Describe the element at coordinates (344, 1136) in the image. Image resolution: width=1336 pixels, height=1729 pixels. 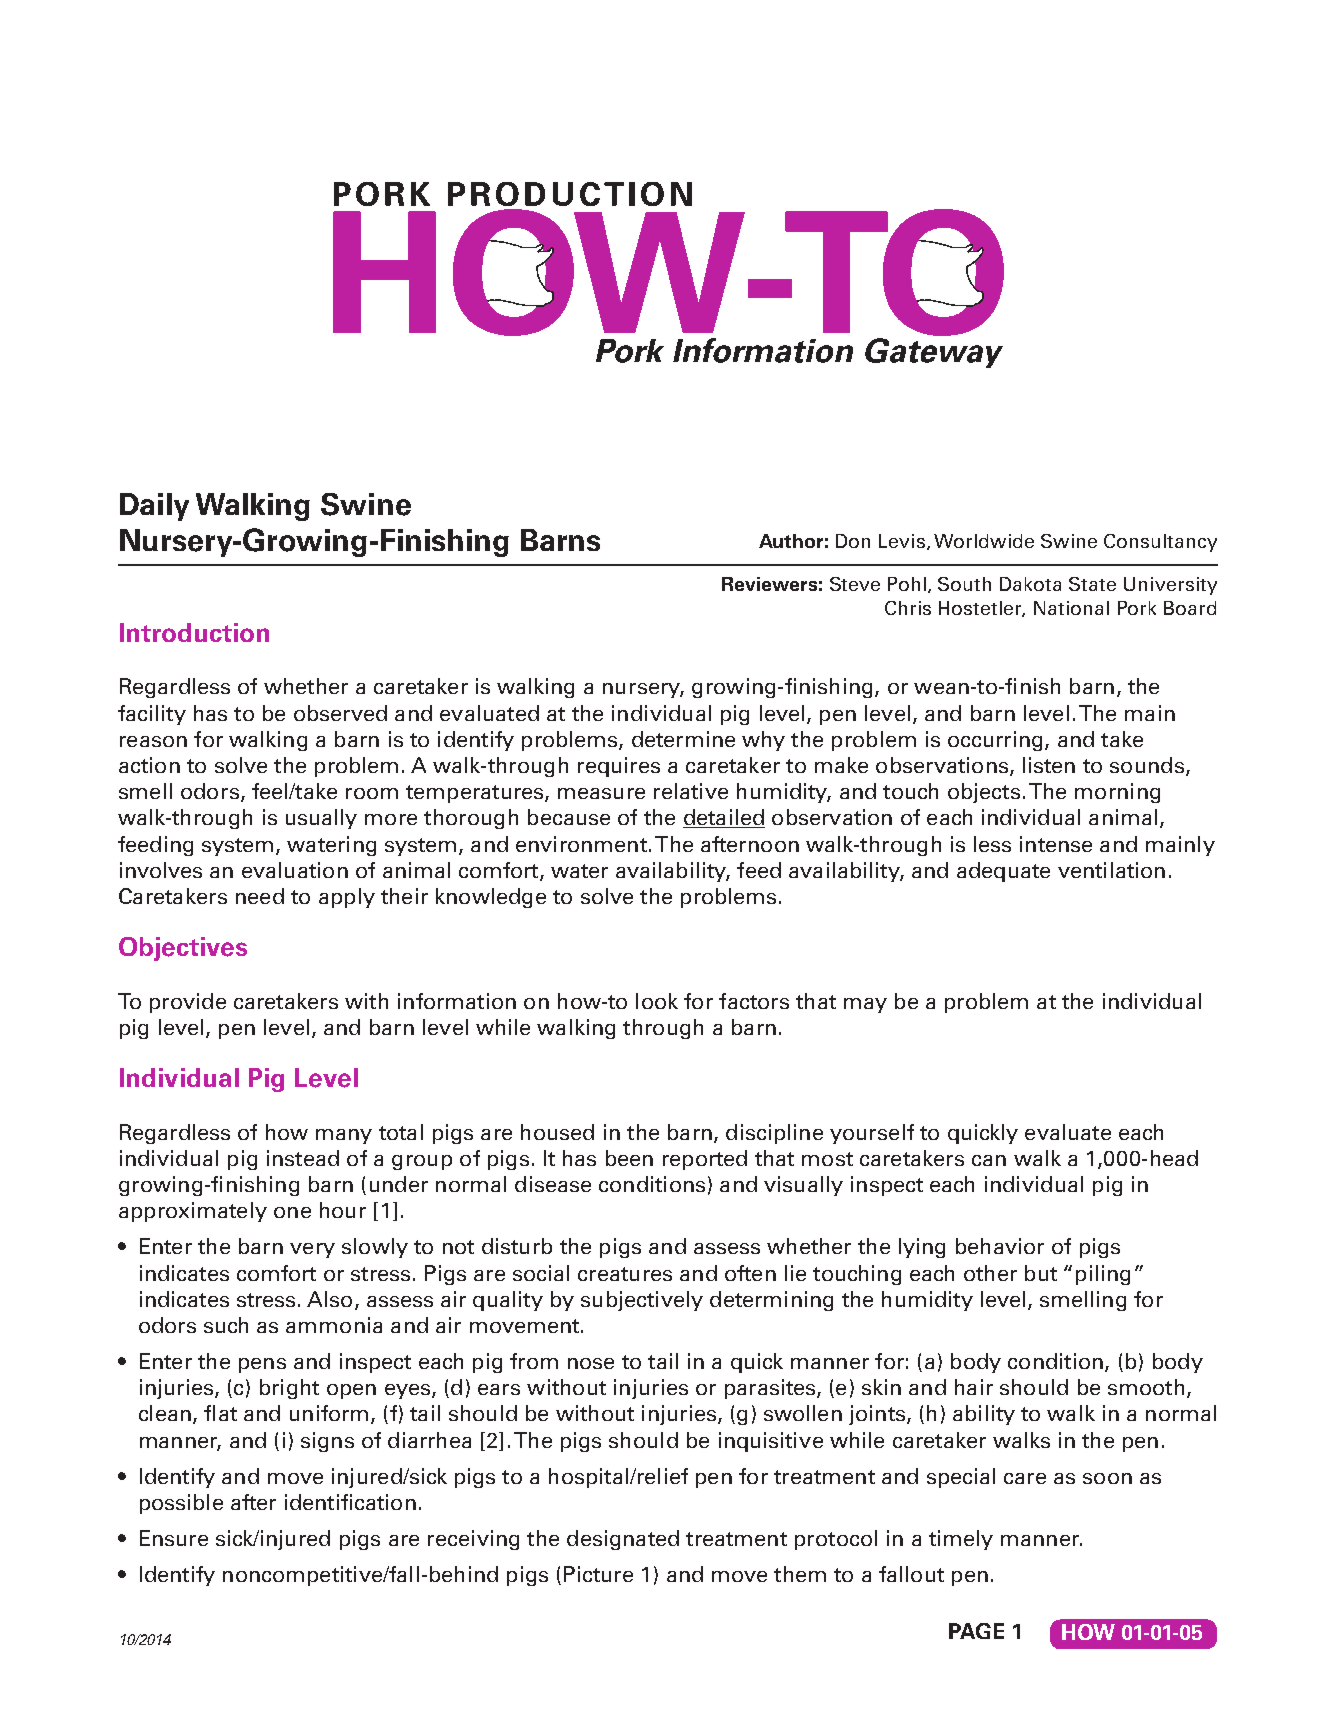
I see `many` at that location.
